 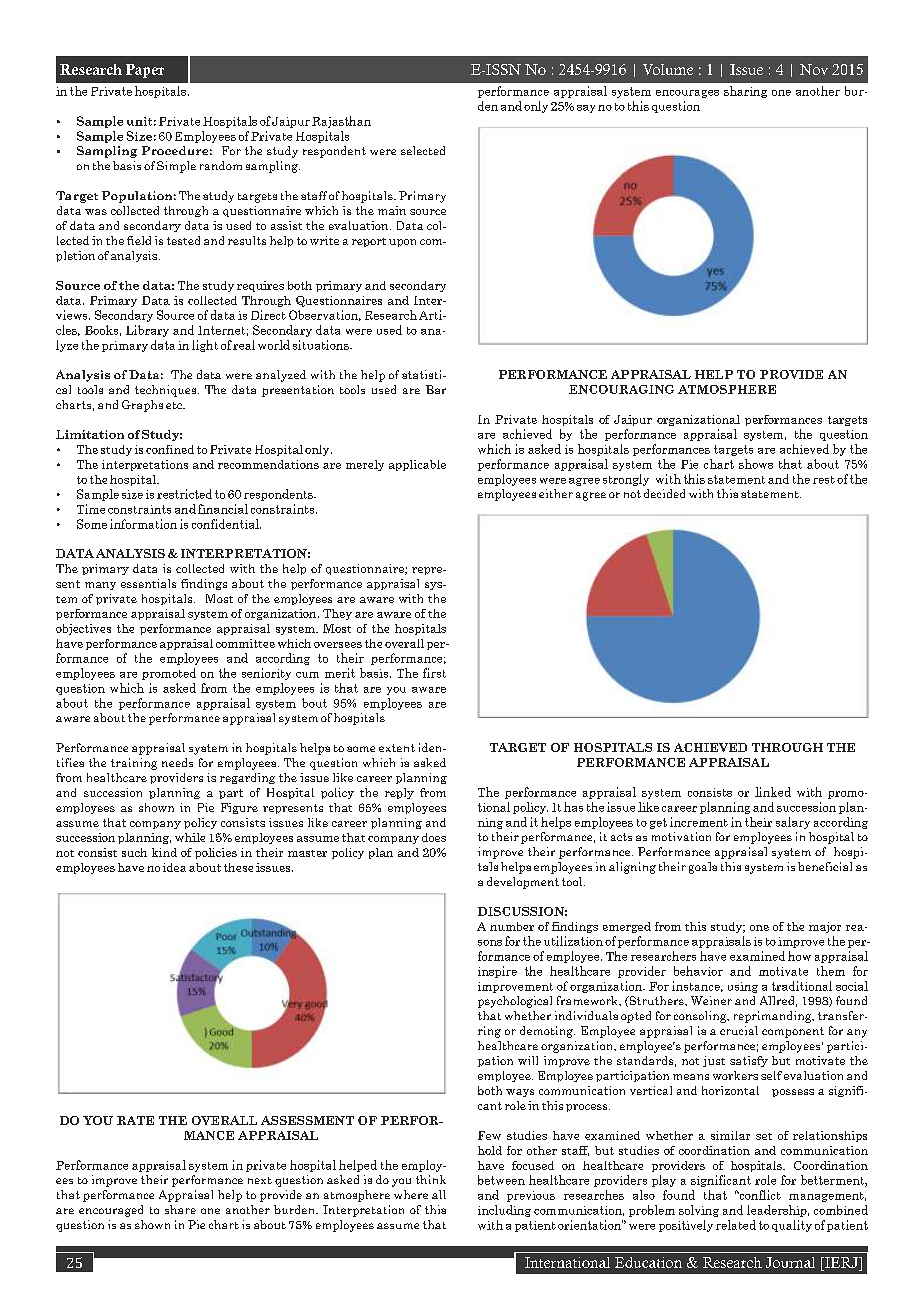 I want to click on linked, so click(x=773, y=792).
